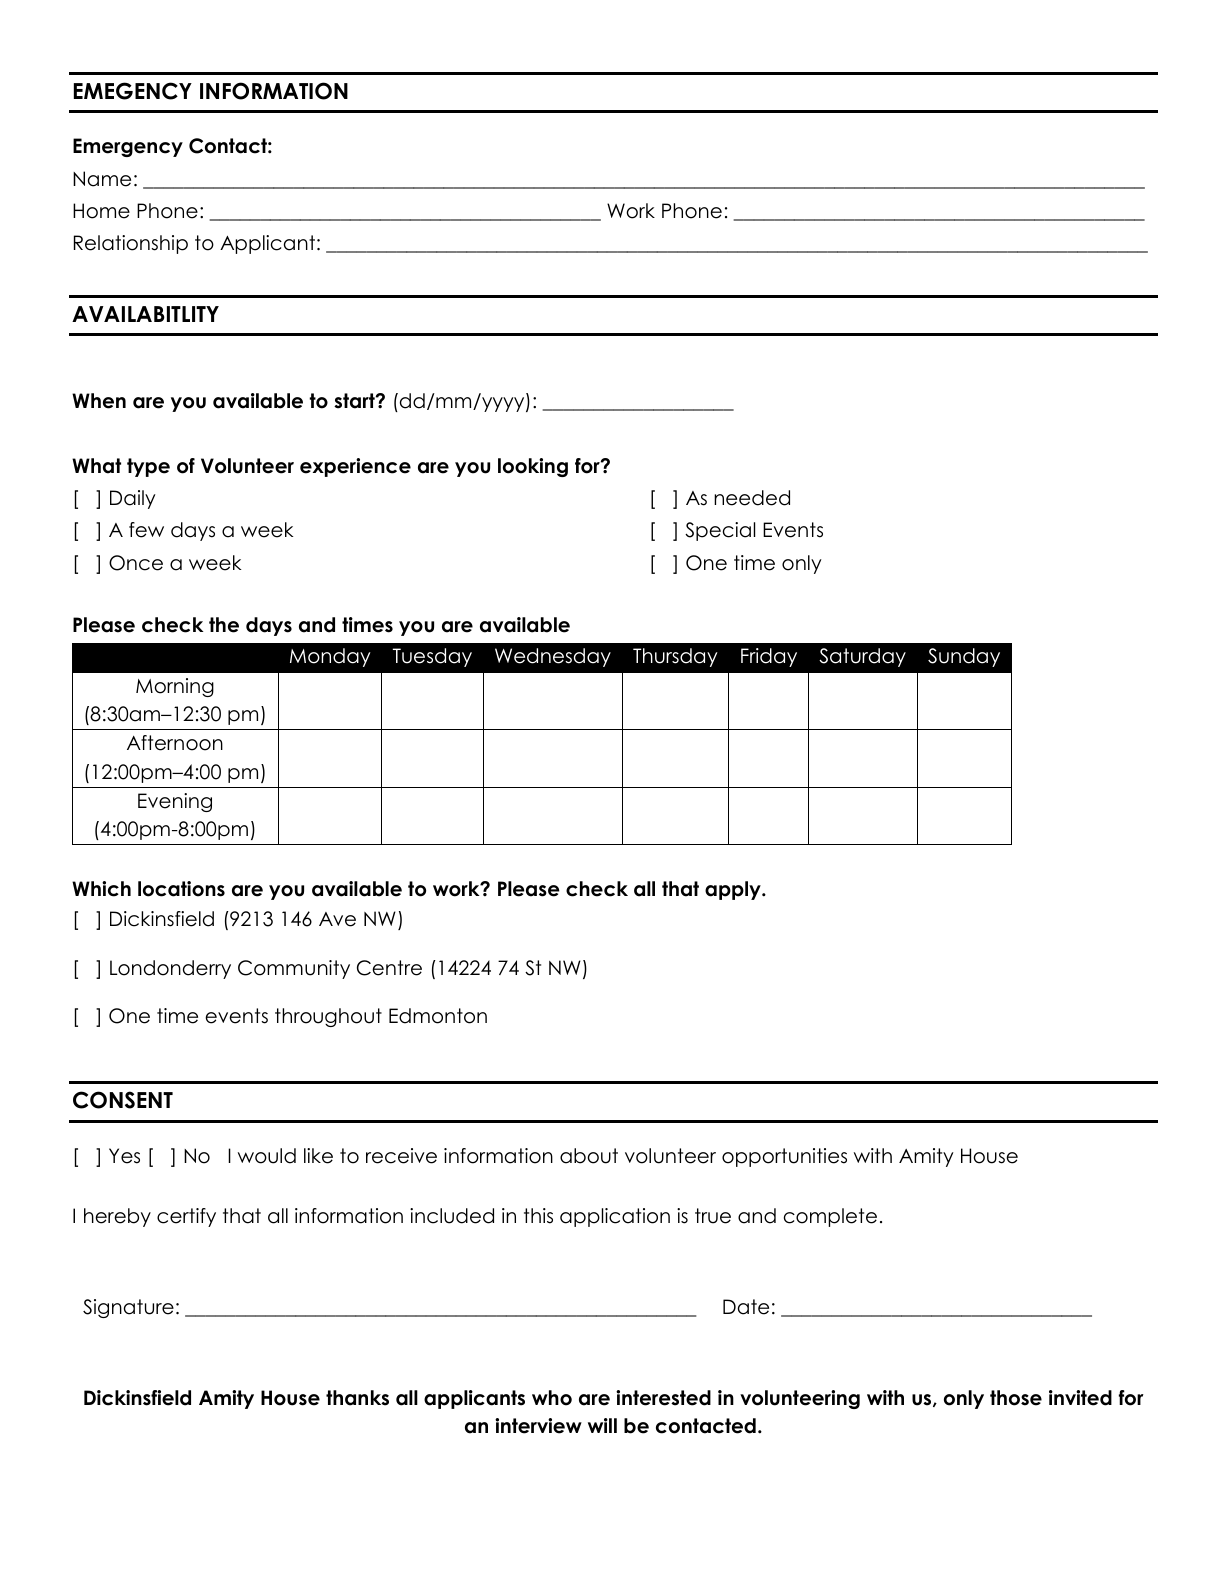  I want to click on Evening, so click(175, 802).
